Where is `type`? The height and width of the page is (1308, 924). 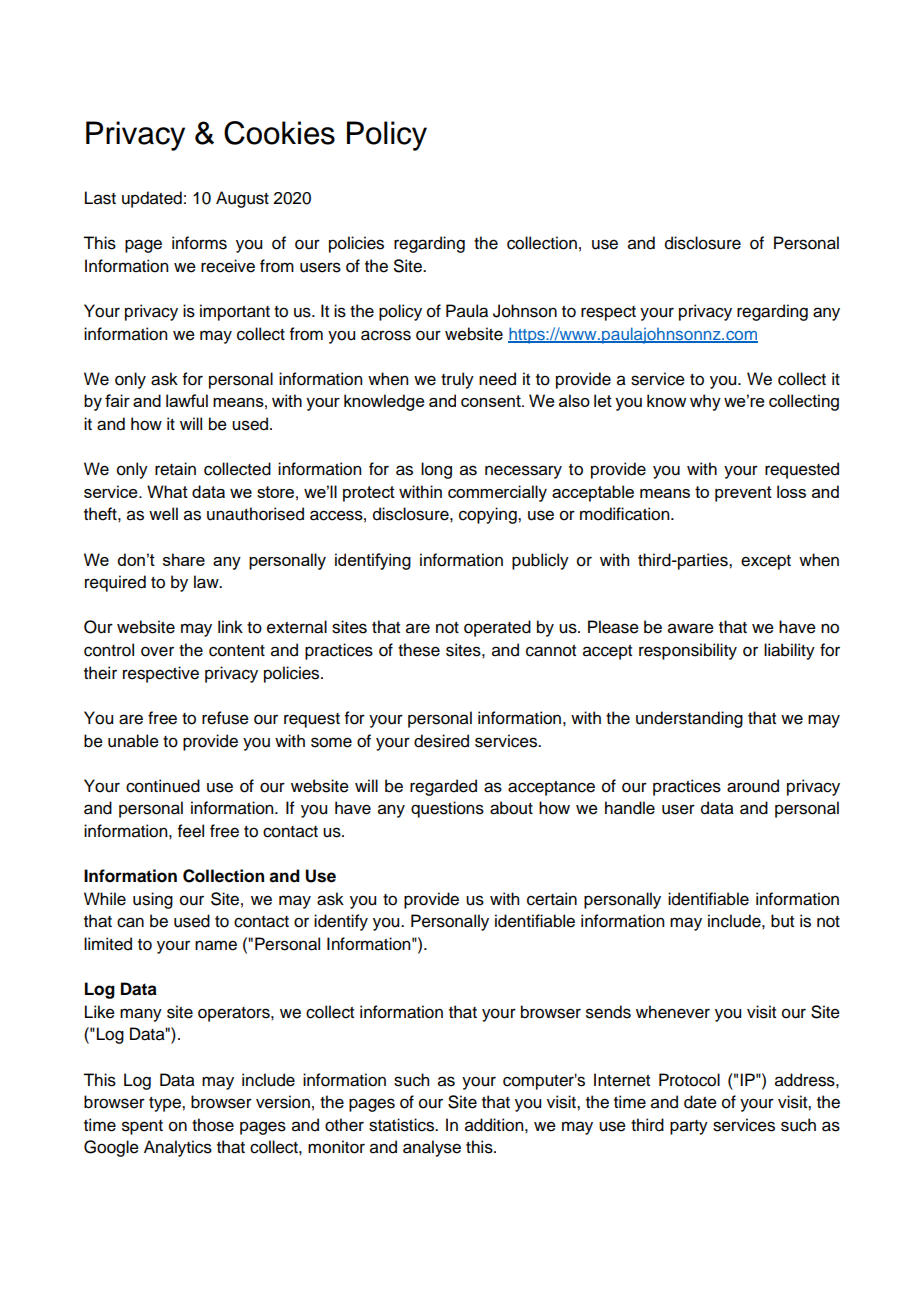 type is located at coordinates (166, 1104).
